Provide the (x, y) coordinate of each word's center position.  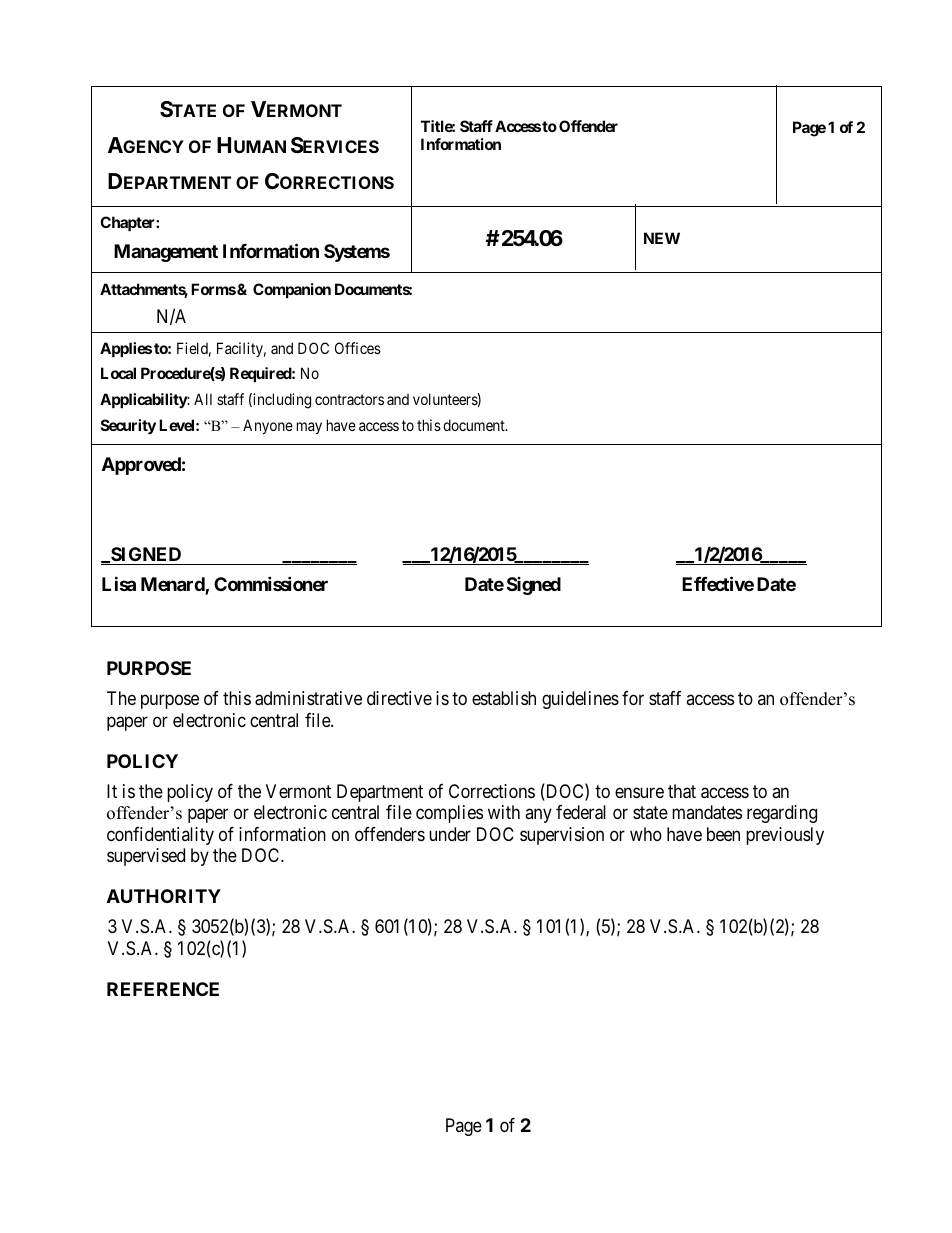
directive (399, 698)
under (450, 834)
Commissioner (271, 583)
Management (166, 253)
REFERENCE (163, 989)
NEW (662, 238)
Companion (292, 290)
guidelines (580, 700)
